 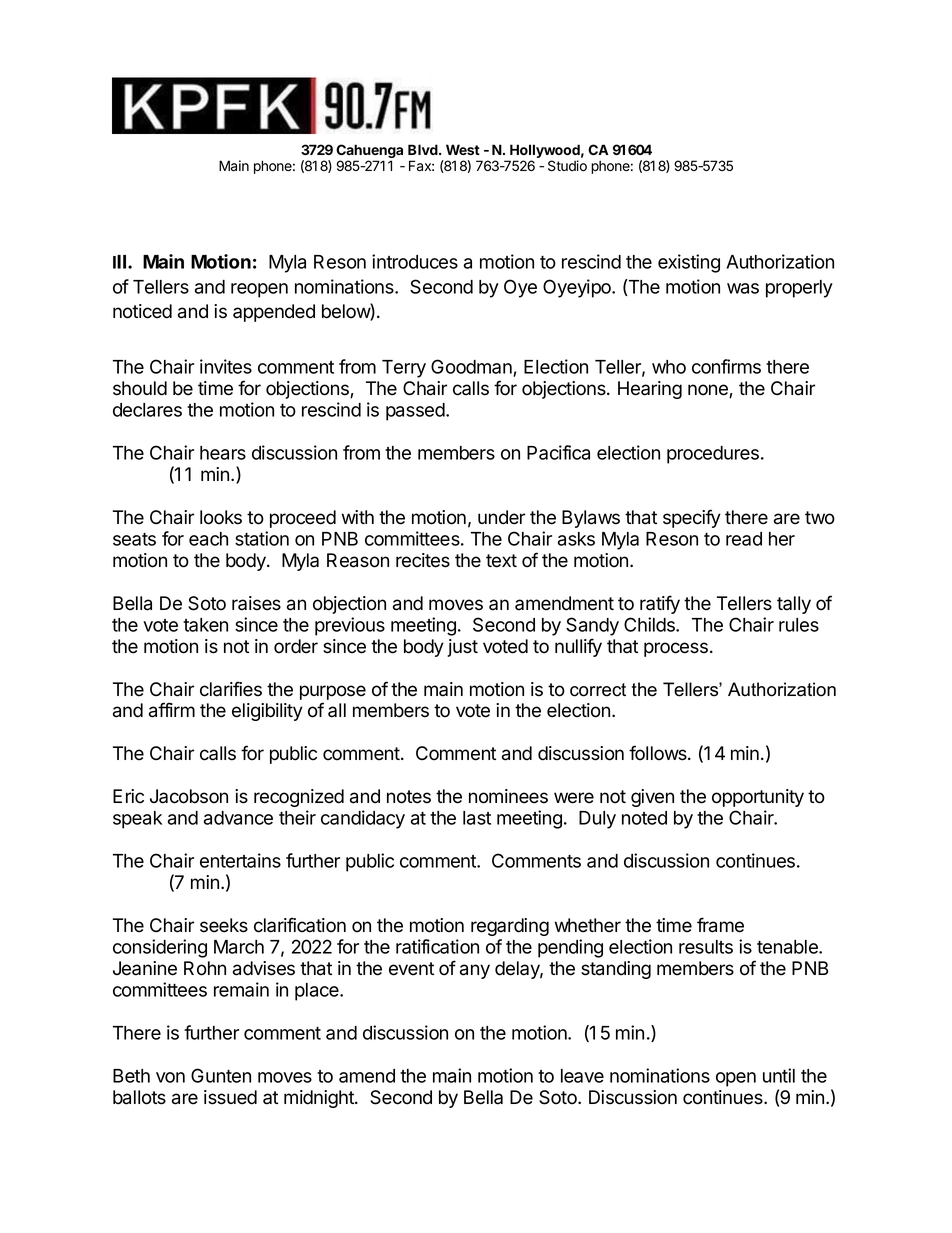 I want to click on just, so click(x=462, y=648).
